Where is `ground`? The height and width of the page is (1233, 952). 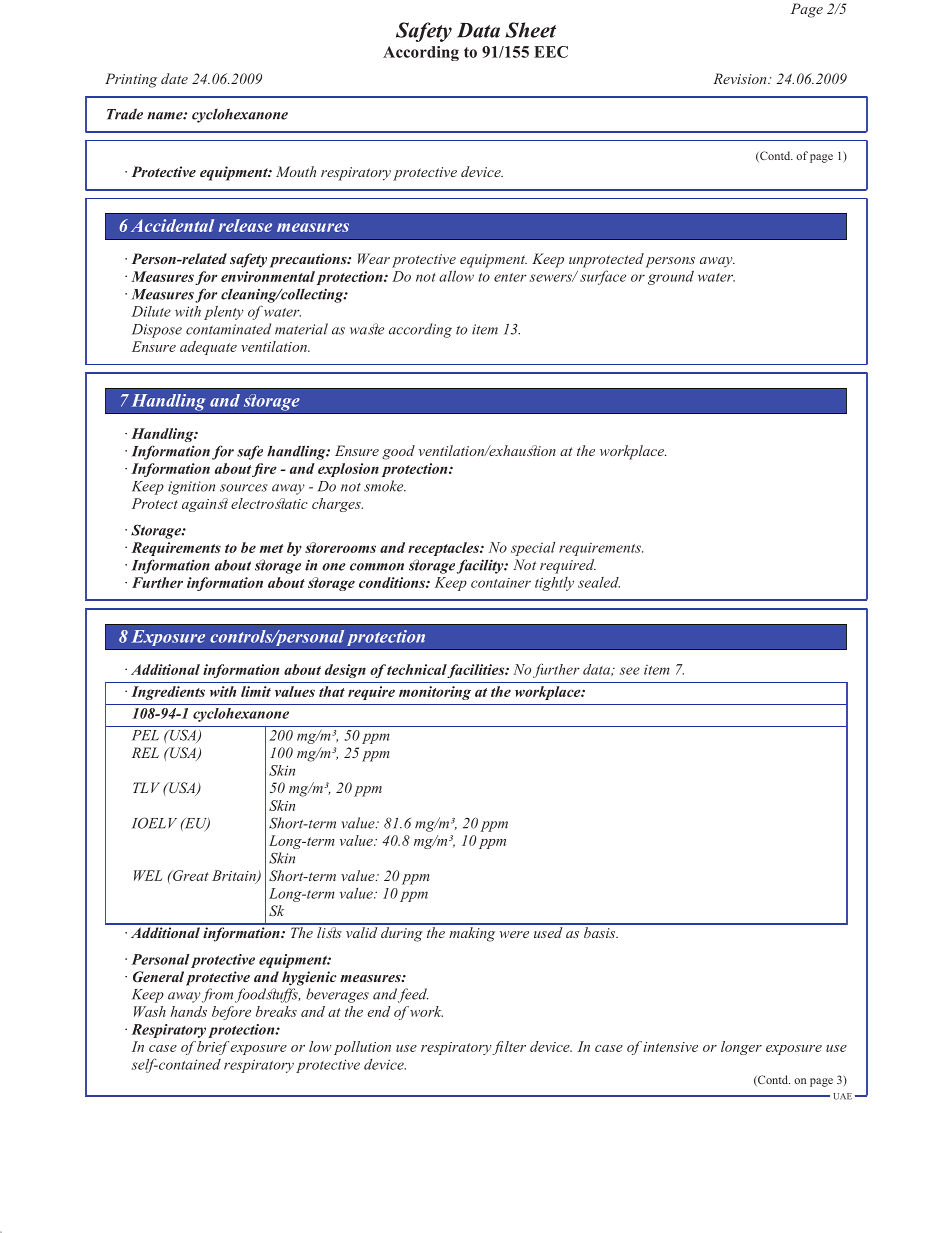
ground is located at coordinates (671, 278).
